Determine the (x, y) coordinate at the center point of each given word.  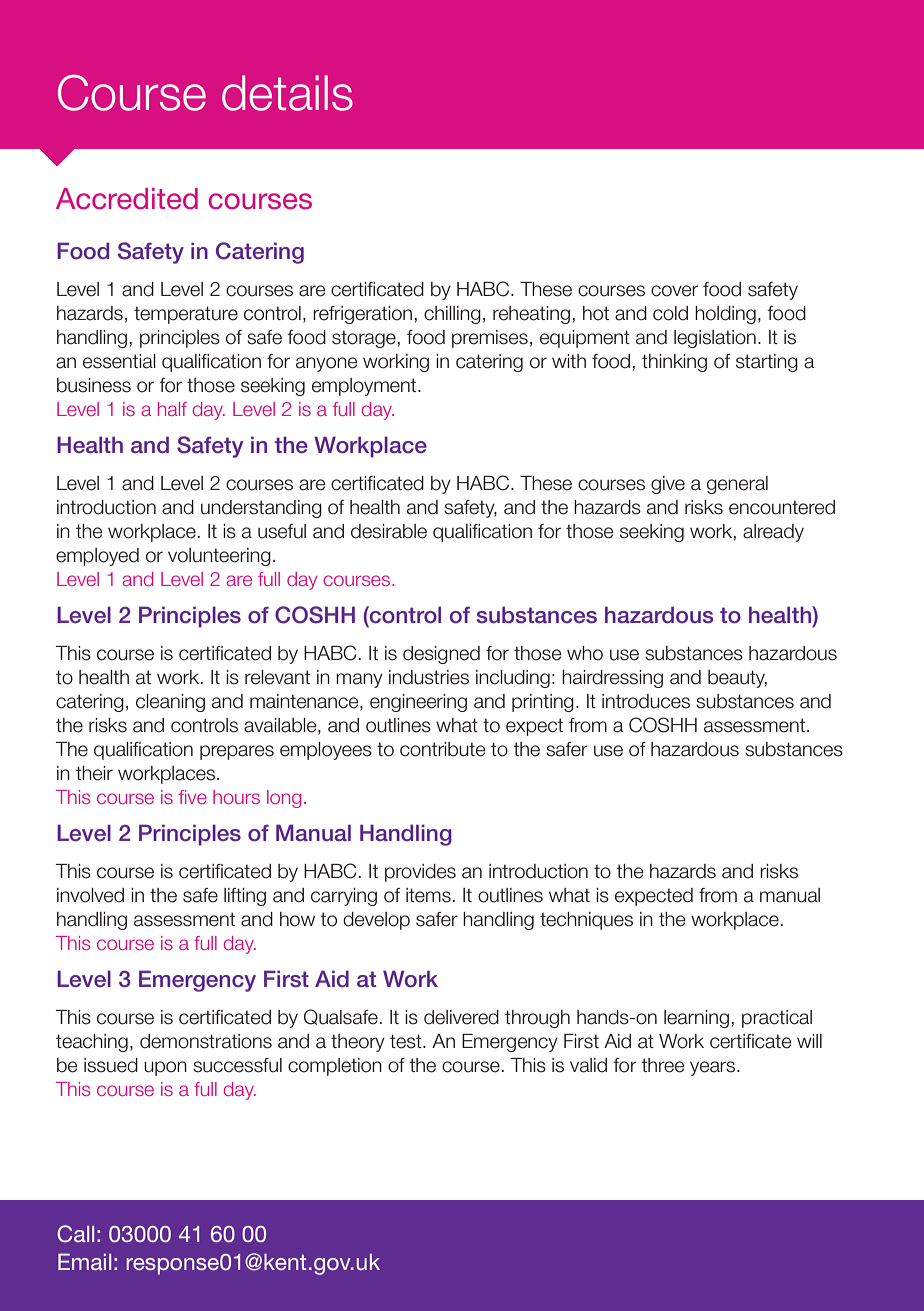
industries (429, 677)
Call (75, 1234)
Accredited (127, 199)
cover (674, 291)
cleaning (170, 703)
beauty (737, 679)
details (287, 93)
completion (335, 1067)
